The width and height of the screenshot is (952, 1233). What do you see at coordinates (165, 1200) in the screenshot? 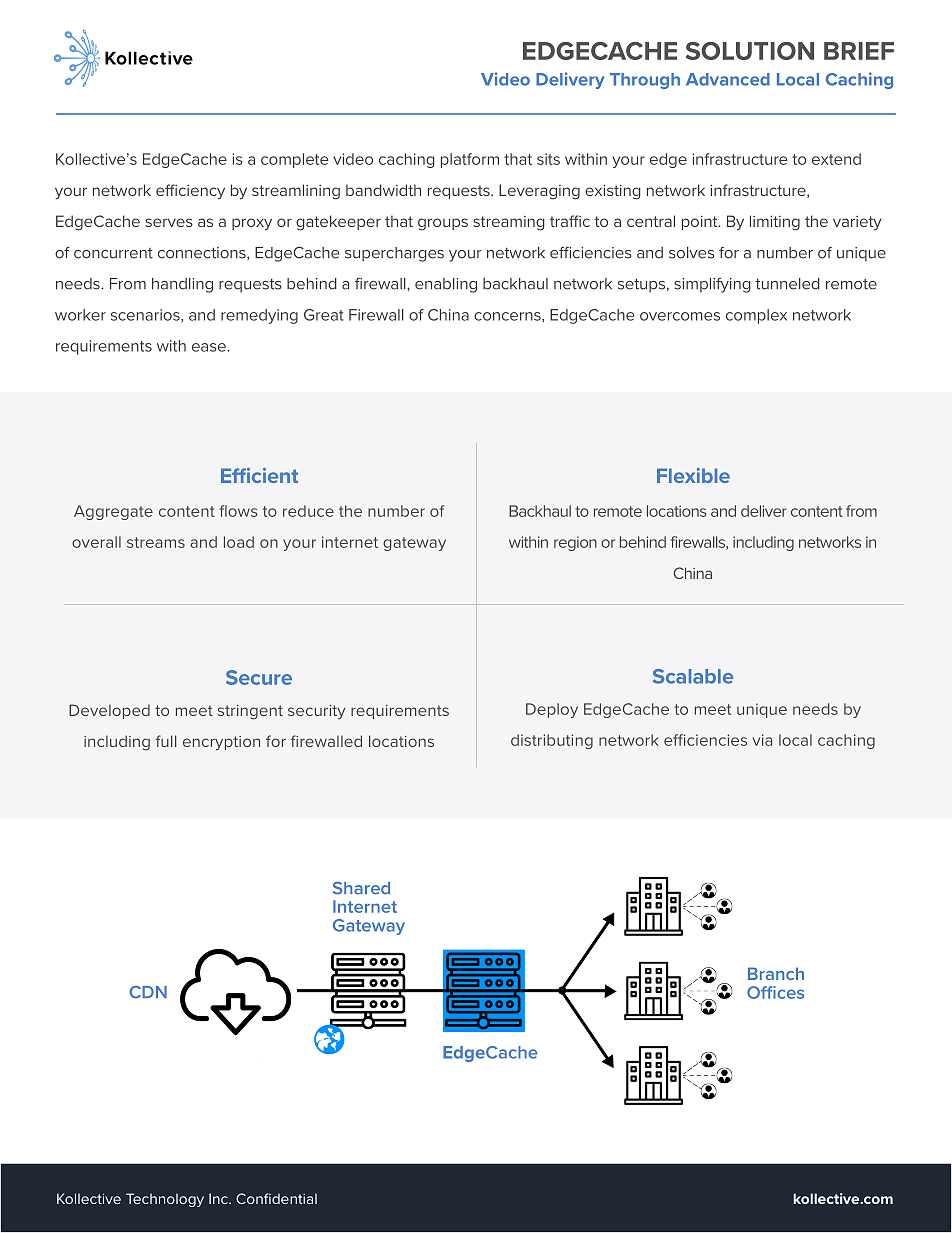
I see `Technology` at bounding box center [165, 1200].
